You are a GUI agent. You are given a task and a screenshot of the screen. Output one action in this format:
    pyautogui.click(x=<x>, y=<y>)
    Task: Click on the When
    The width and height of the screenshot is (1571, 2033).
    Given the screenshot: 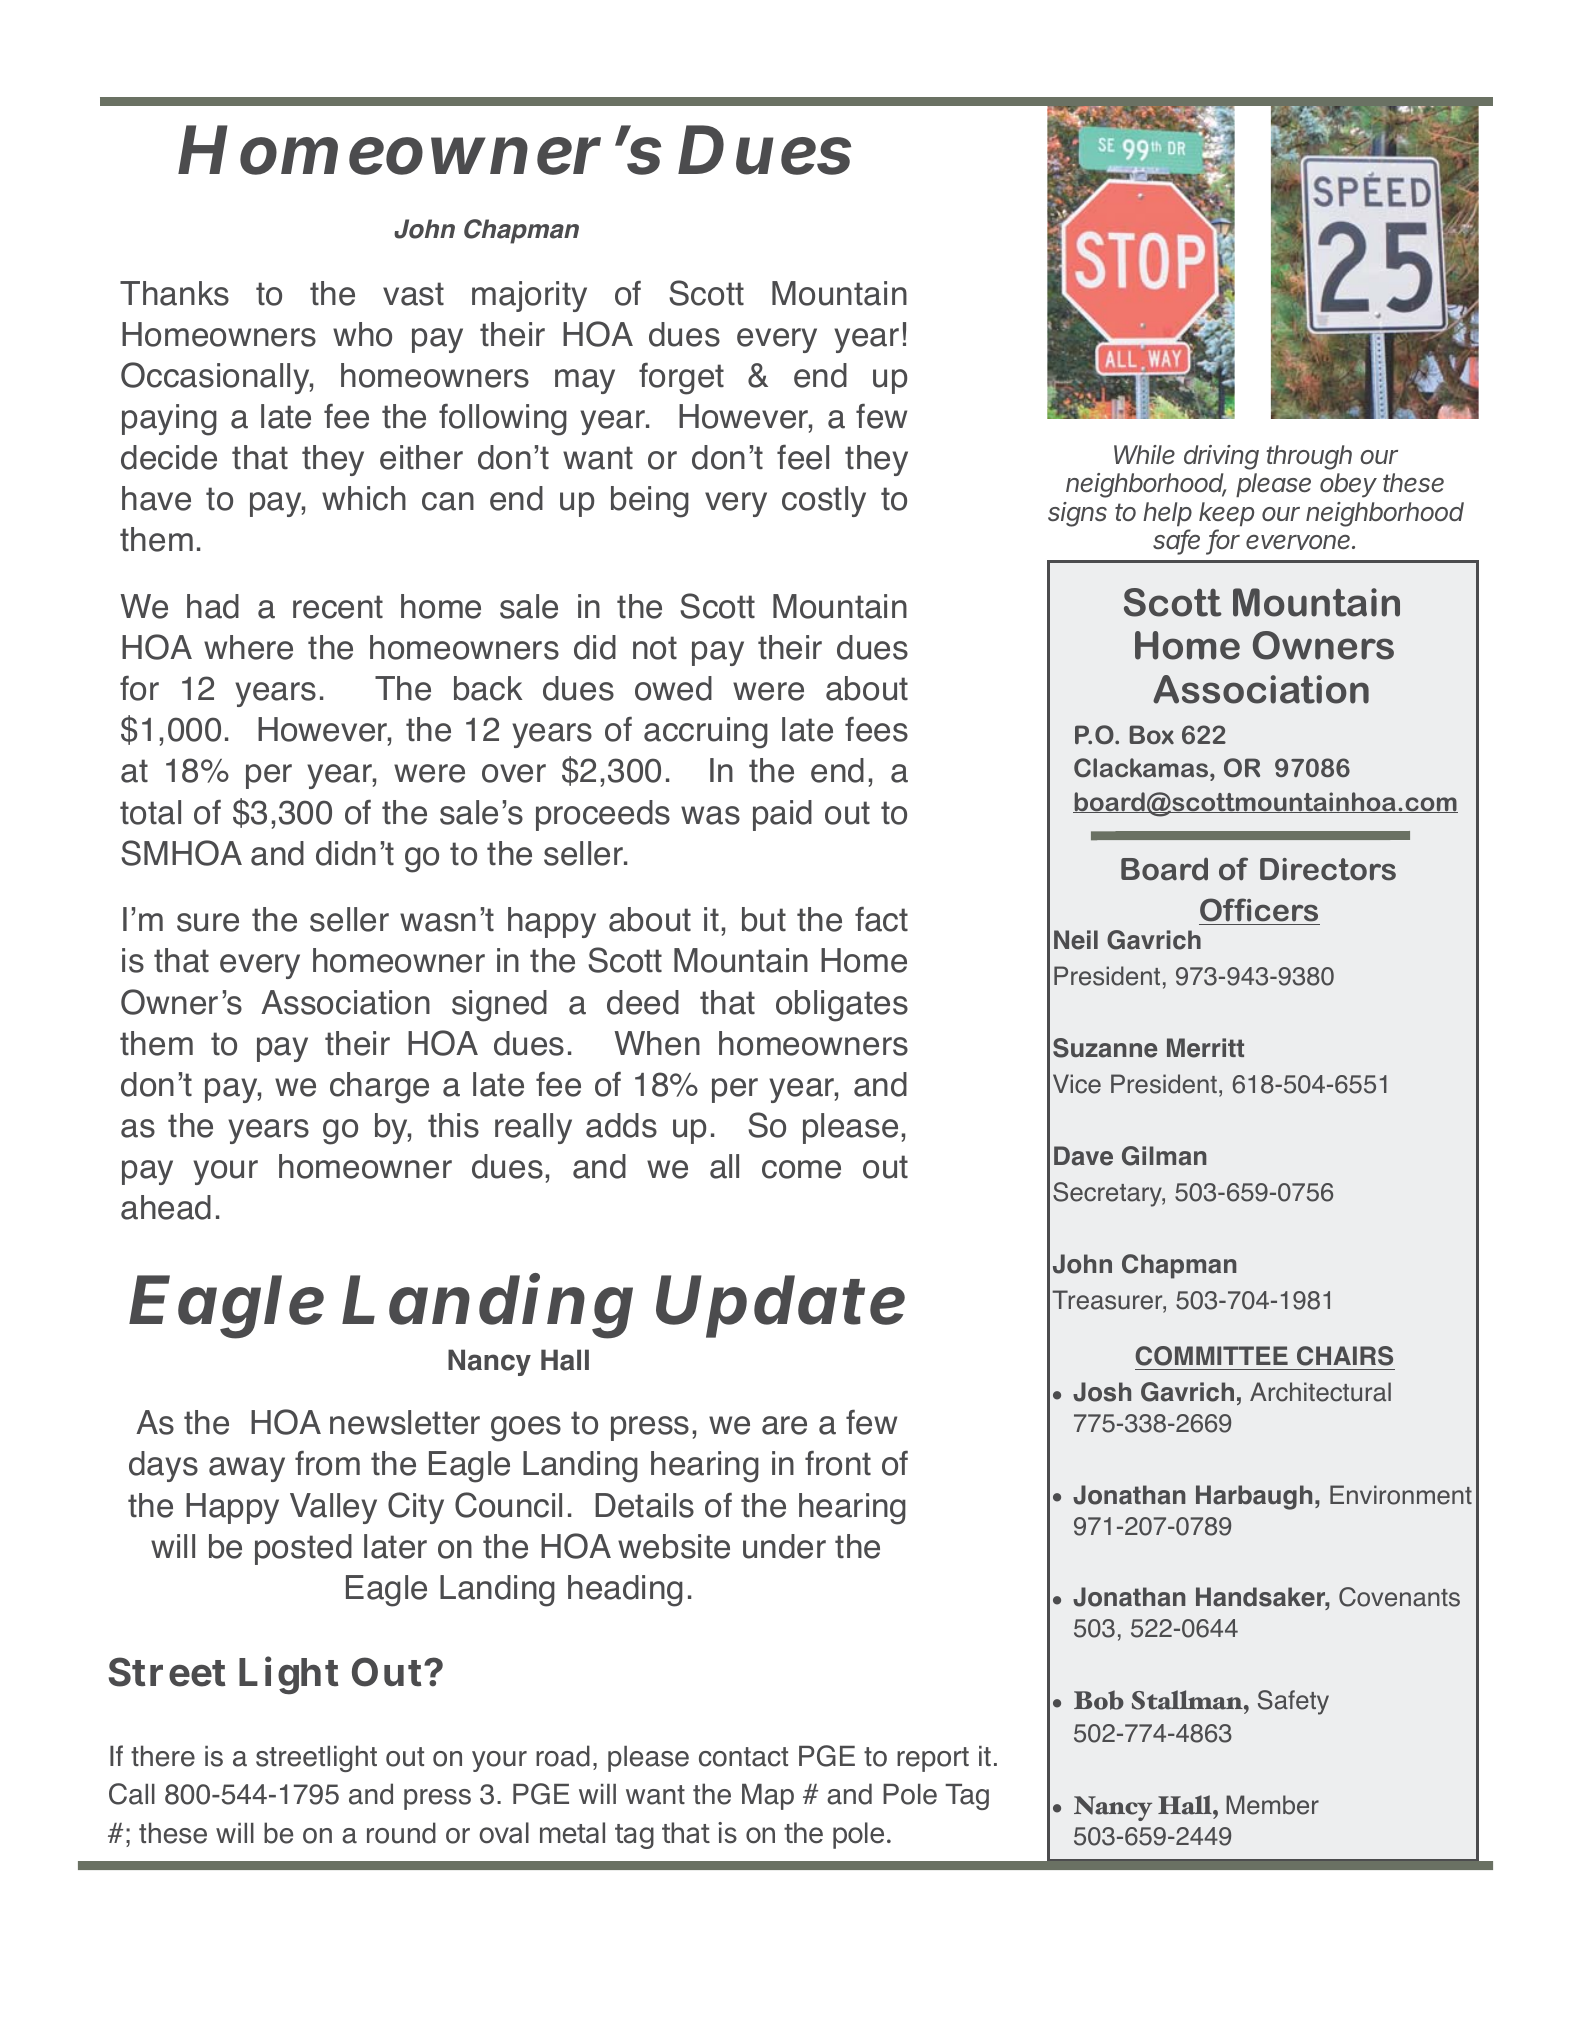 What is the action you would take?
    pyautogui.click(x=657, y=1043)
